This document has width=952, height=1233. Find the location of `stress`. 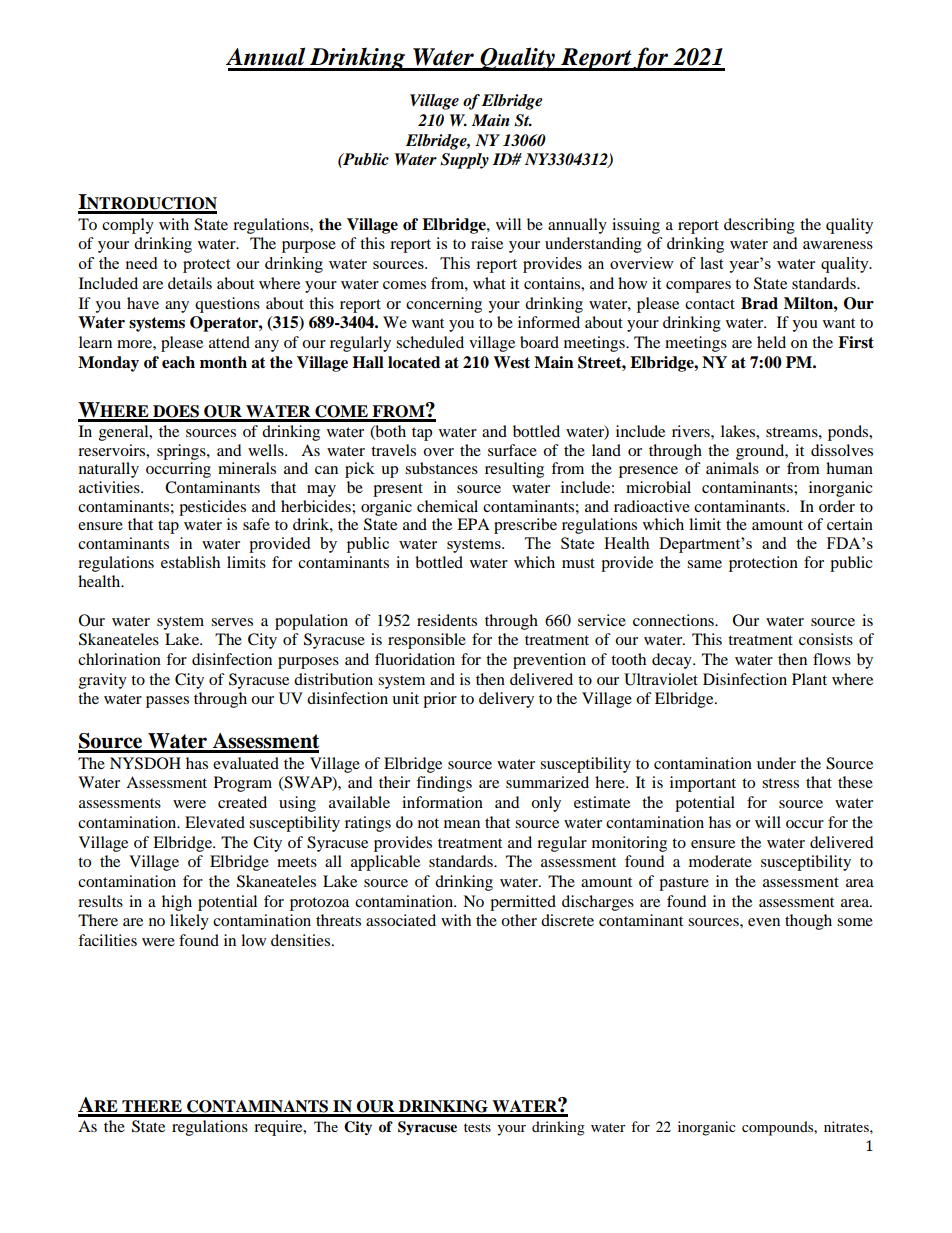

stress is located at coordinates (780, 783).
